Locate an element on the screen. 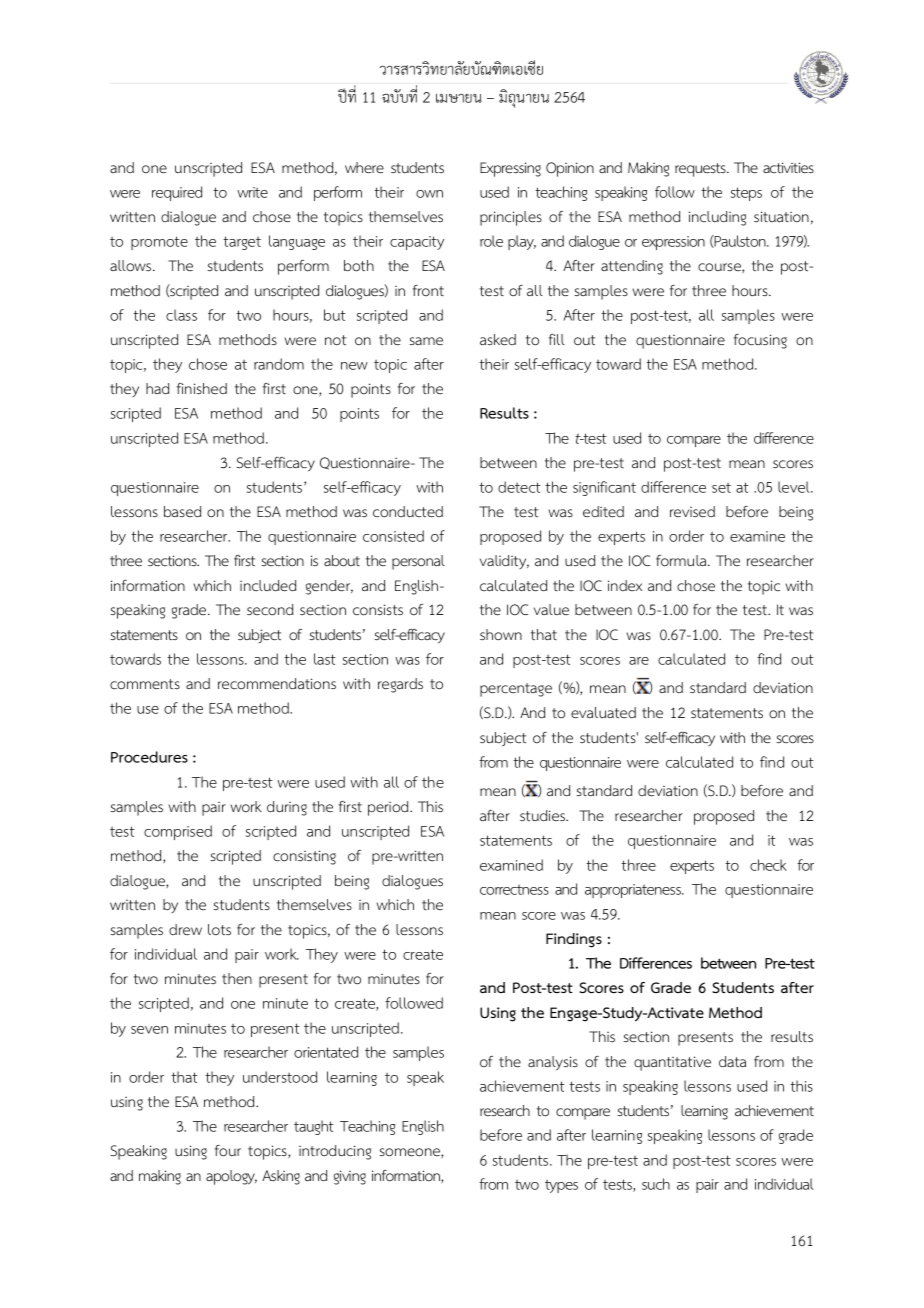 This screenshot has height=1308, width=924. required is located at coordinates (177, 193).
